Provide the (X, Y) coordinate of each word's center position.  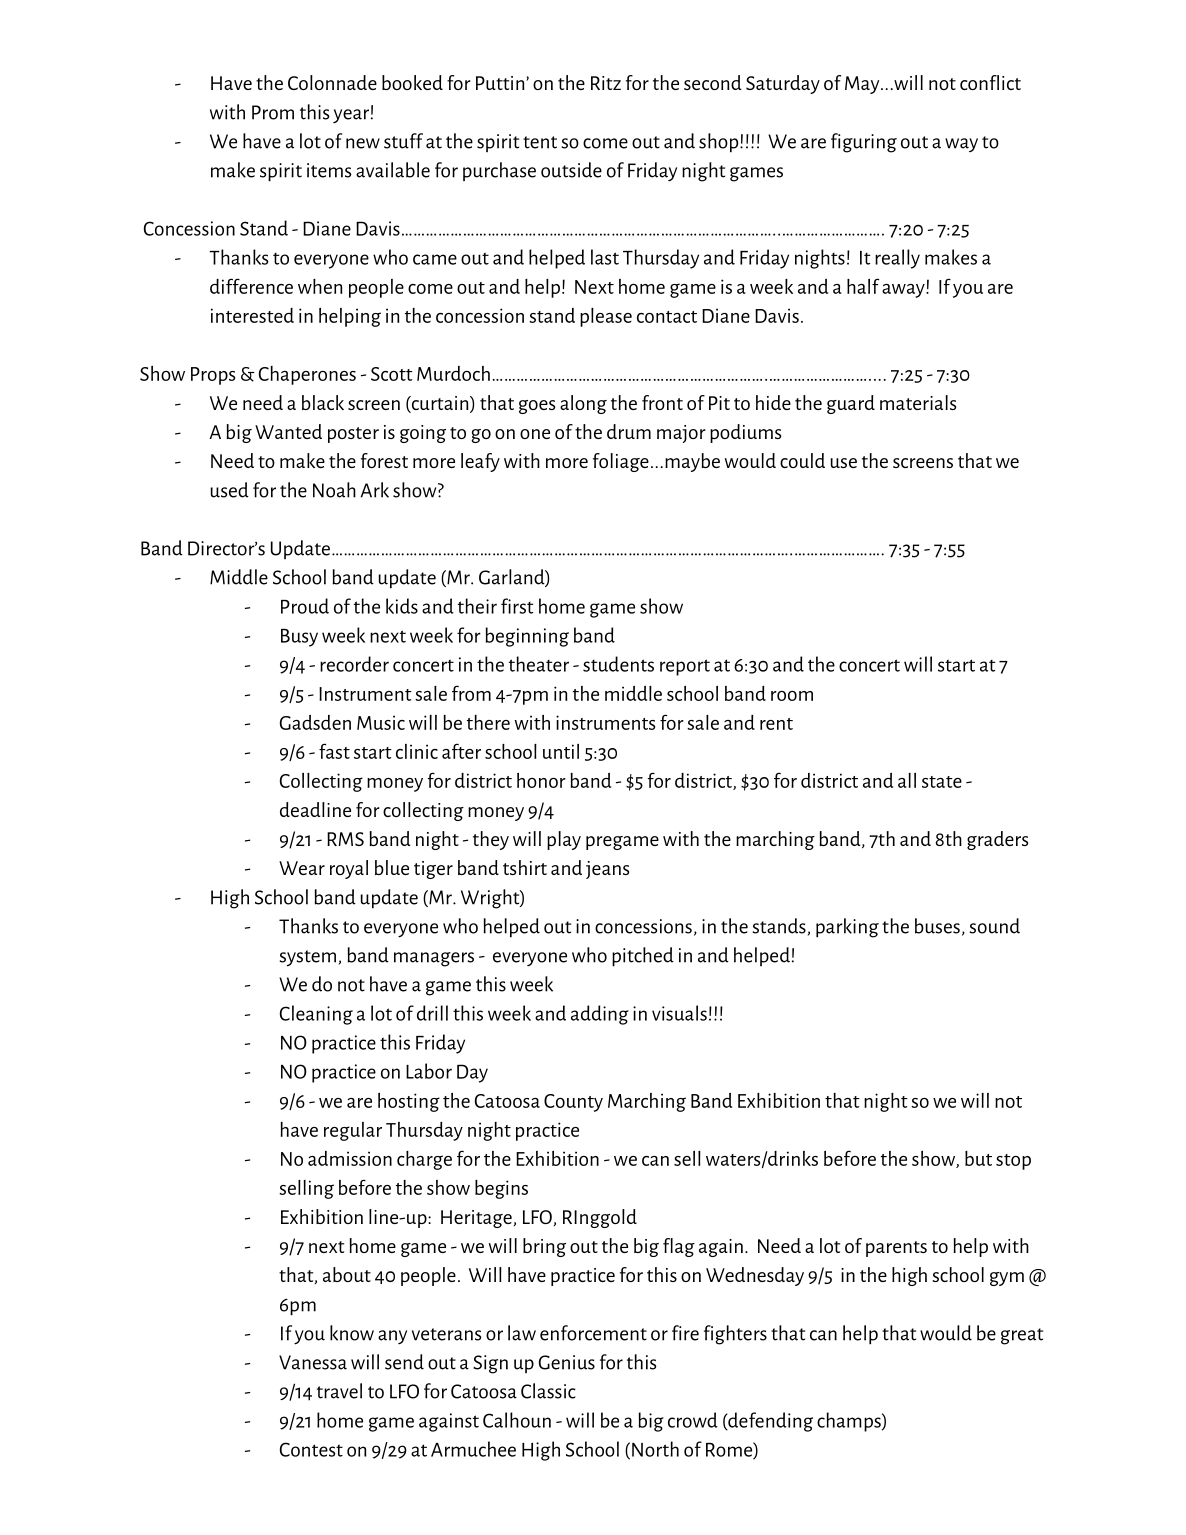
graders (997, 840)
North (655, 1449)
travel (339, 1391)
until (561, 751)
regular (353, 1131)
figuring (864, 143)
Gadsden (315, 722)
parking (847, 928)
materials (918, 402)
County (573, 1103)
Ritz (606, 83)
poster (353, 435)
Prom (273, 112)
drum (629, 431)
